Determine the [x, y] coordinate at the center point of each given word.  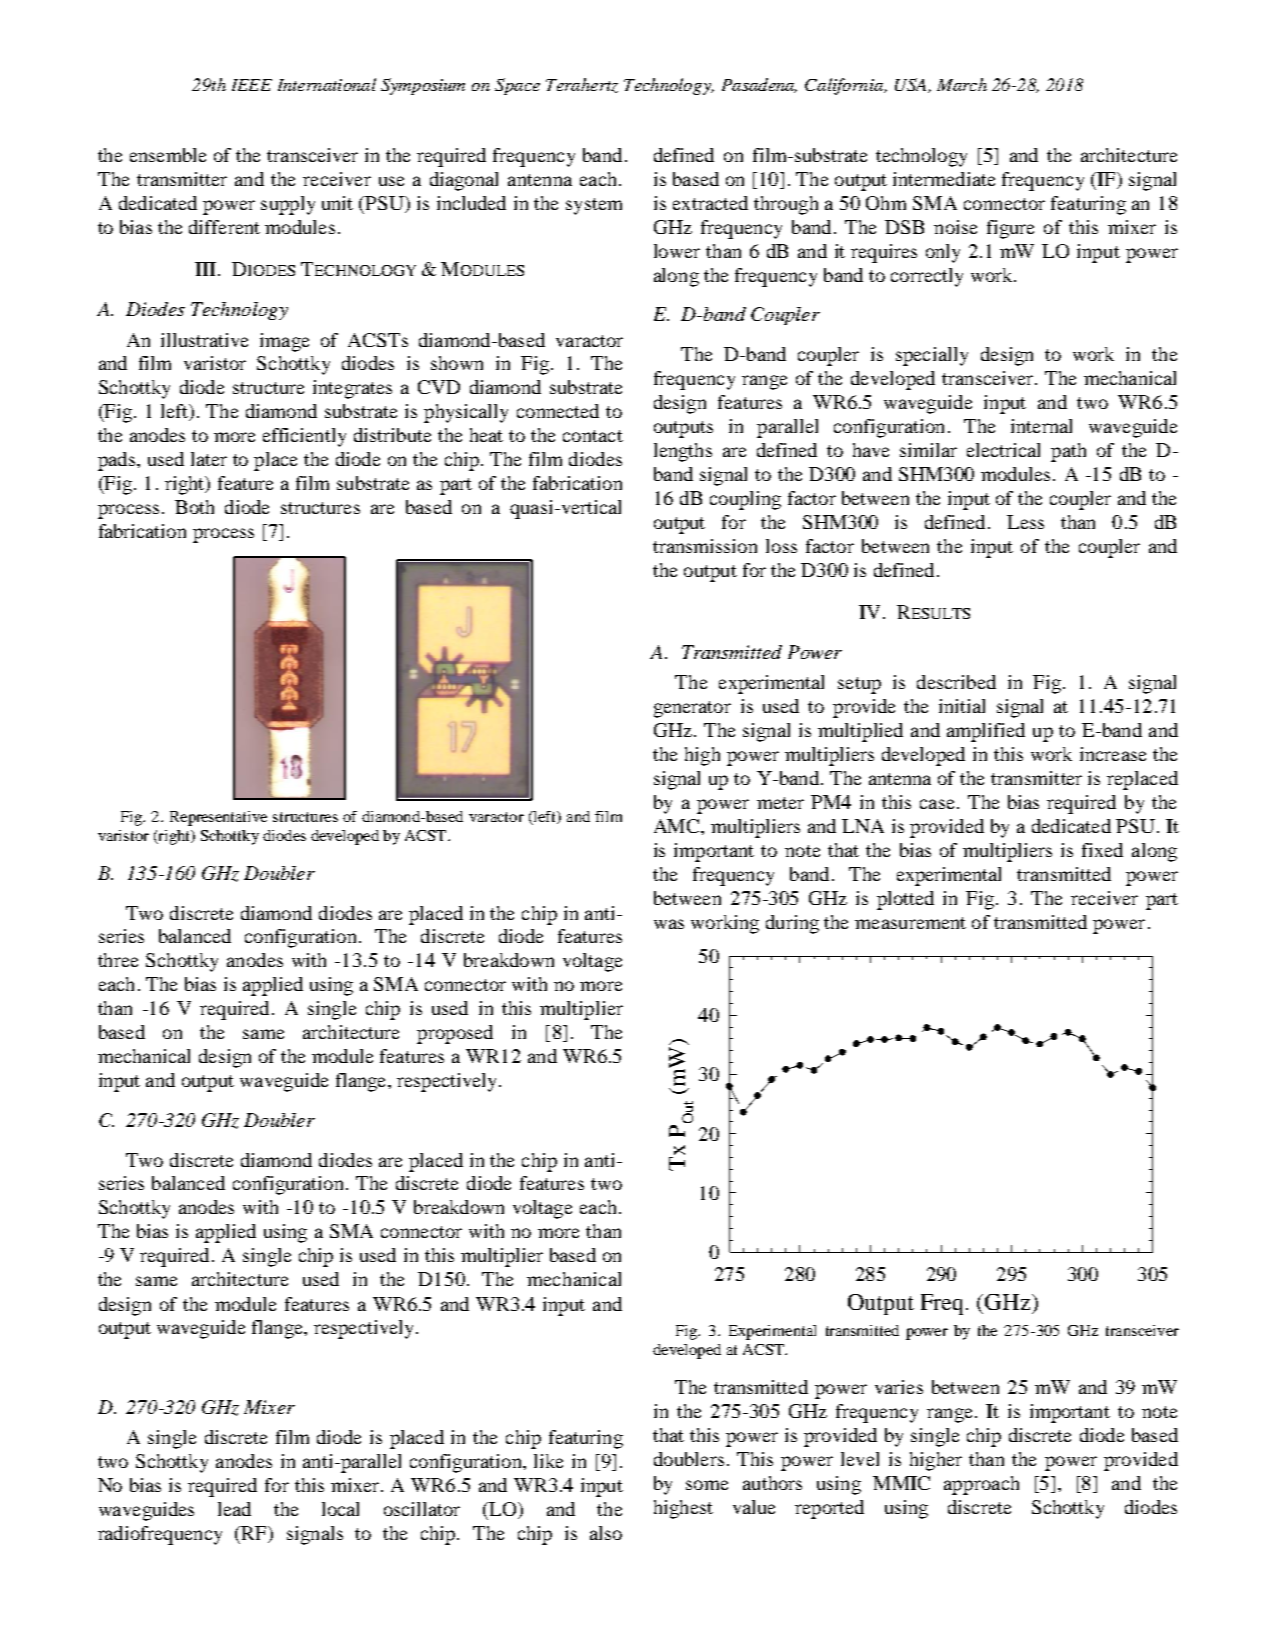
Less [1025, 522]
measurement [910, 923]
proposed [455, 1034]
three [118, 960]
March [962, 84]
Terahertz [582, 85]
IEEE [252, 85]
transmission [705, 546]
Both [194, 507]
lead [234, 1509]
